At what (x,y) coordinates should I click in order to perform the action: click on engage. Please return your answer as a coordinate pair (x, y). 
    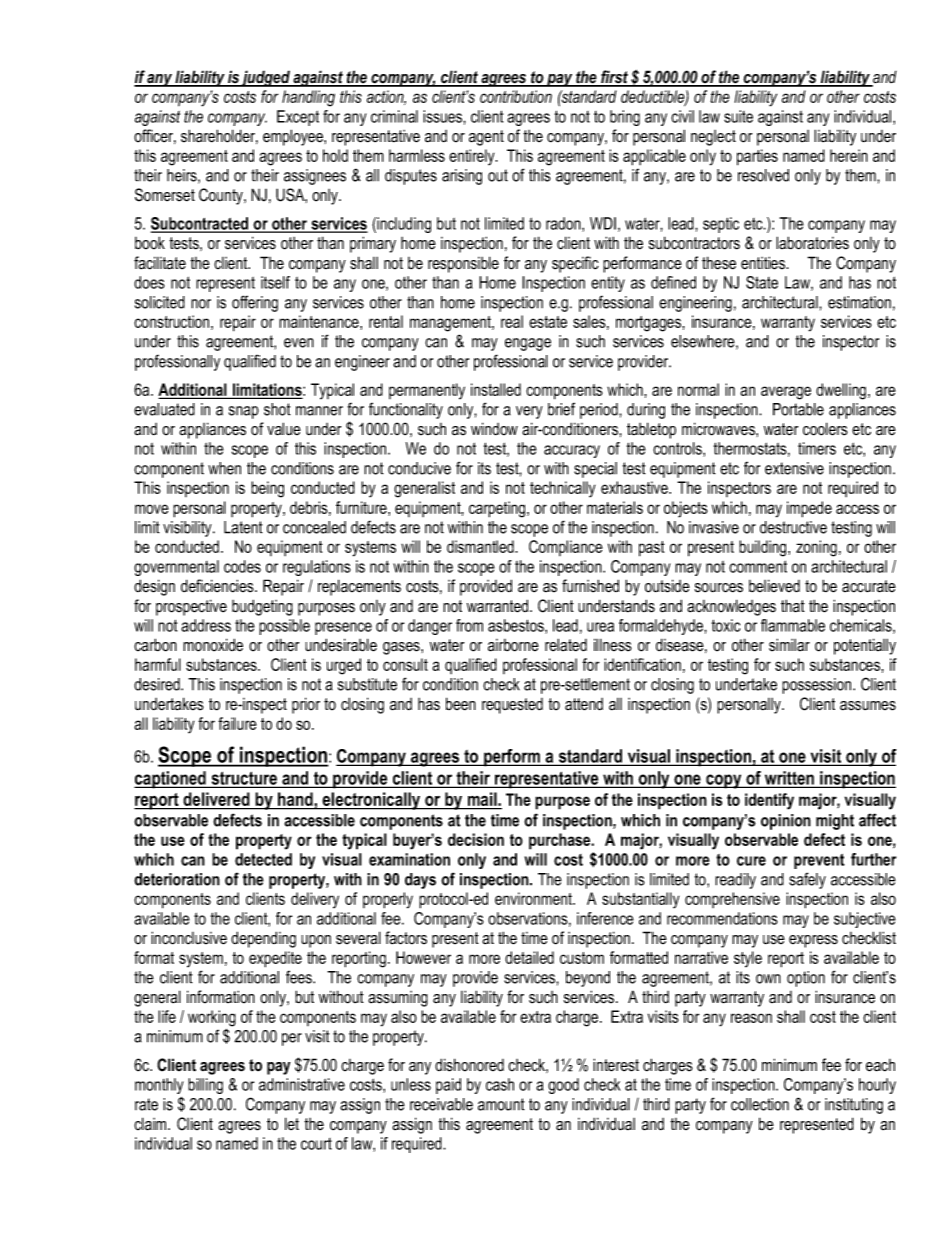
    Looking at the image, I should click on (528, 344).
